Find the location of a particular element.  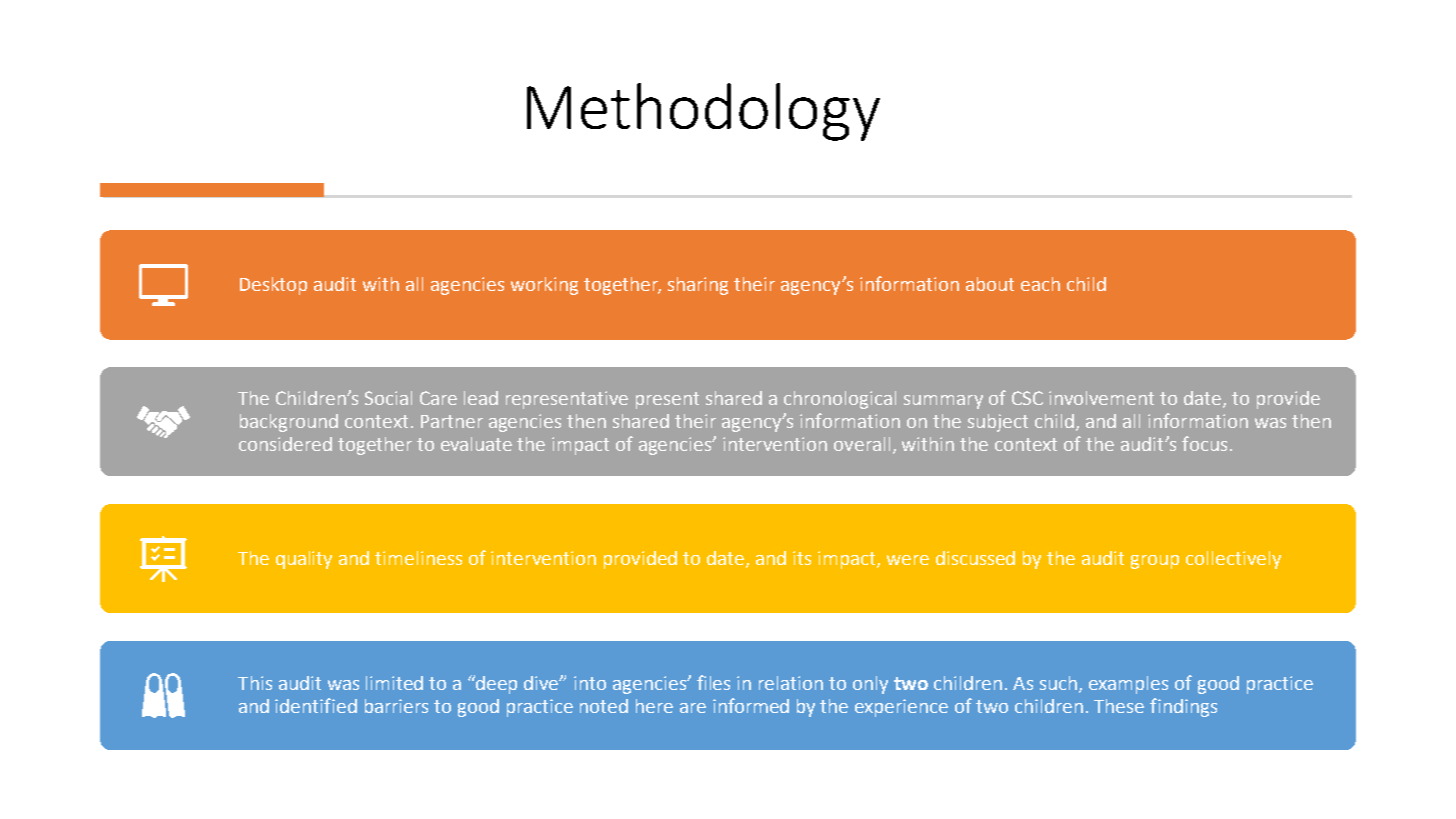

Methodology is located at coordinates (703, 112).
